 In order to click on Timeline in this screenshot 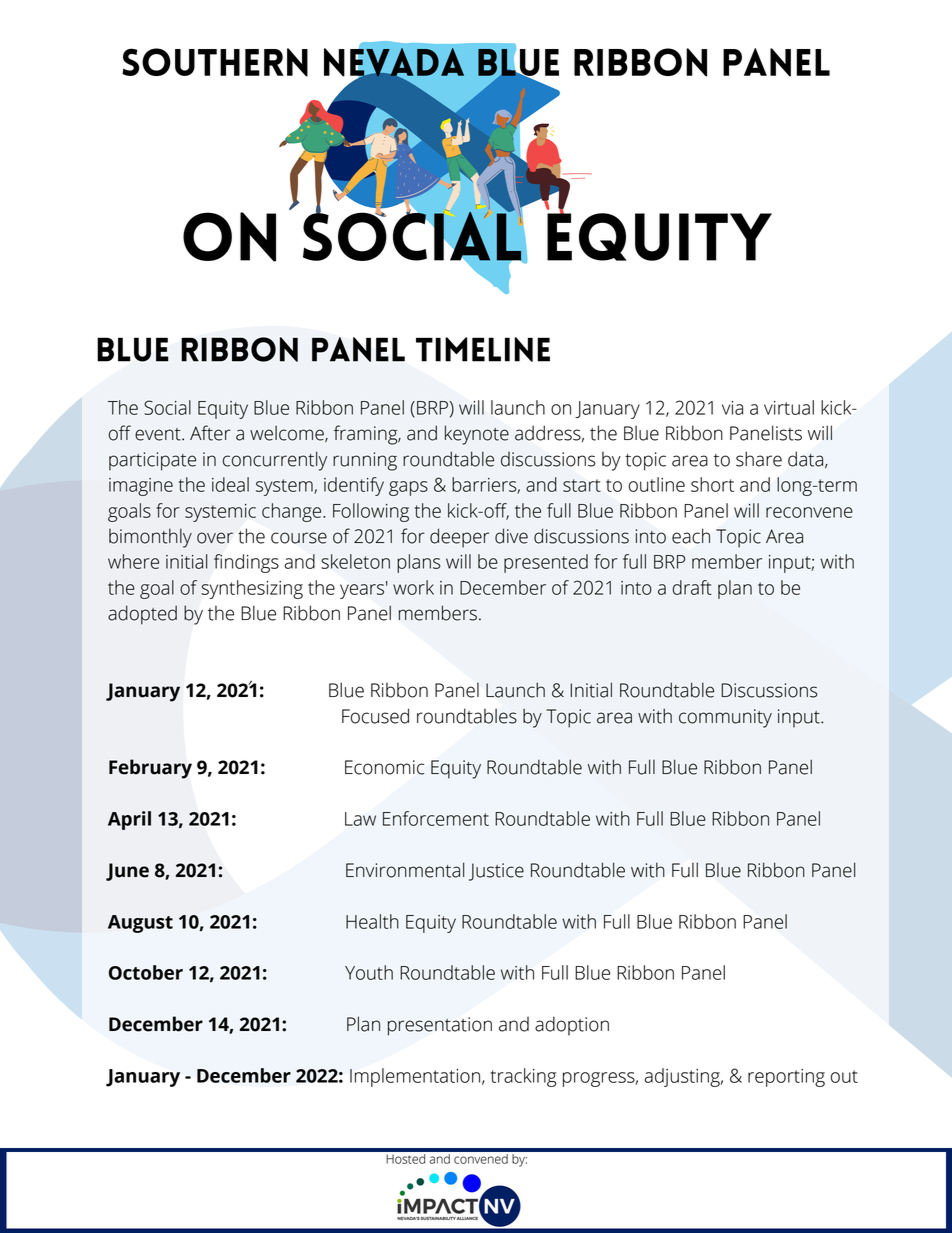, I will do `click(483, 349)`.
